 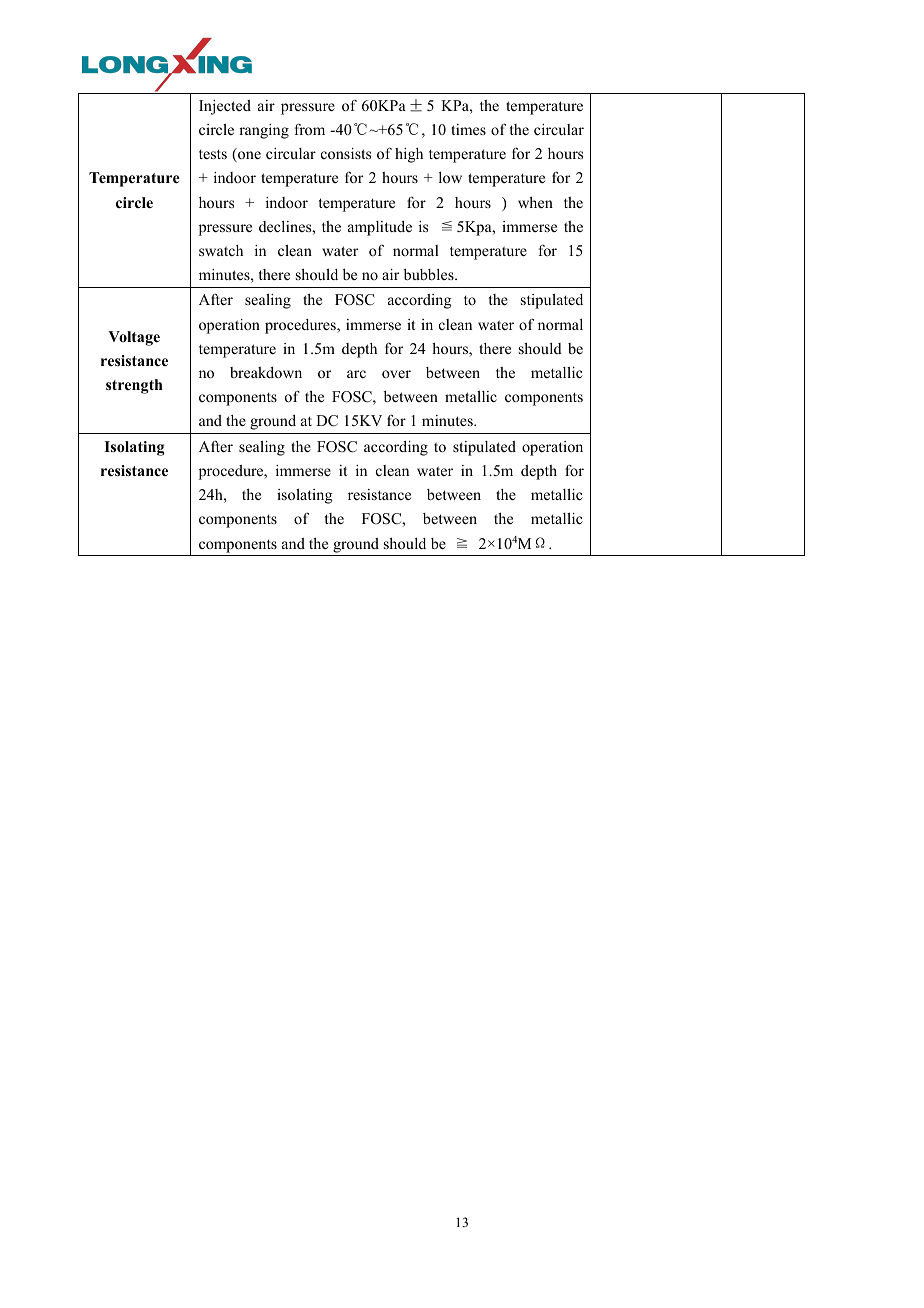 I want to click on when, so click(x=535, y=202).
